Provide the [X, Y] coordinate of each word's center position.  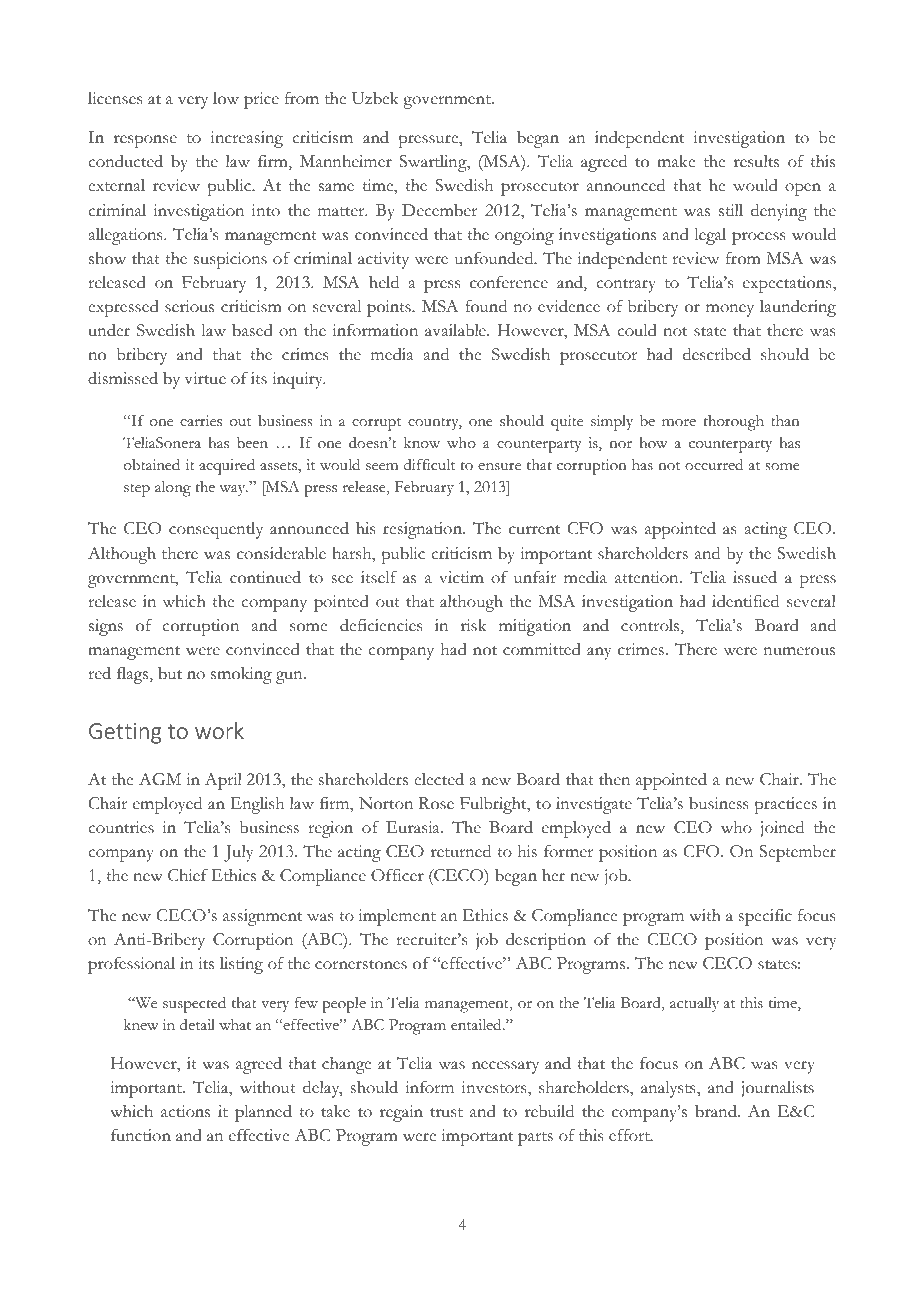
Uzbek [375, 98]
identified [745, 601]
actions [185, 1111]
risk [474, 625]
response [145, 141]
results [756, 161]
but [170, 673]
